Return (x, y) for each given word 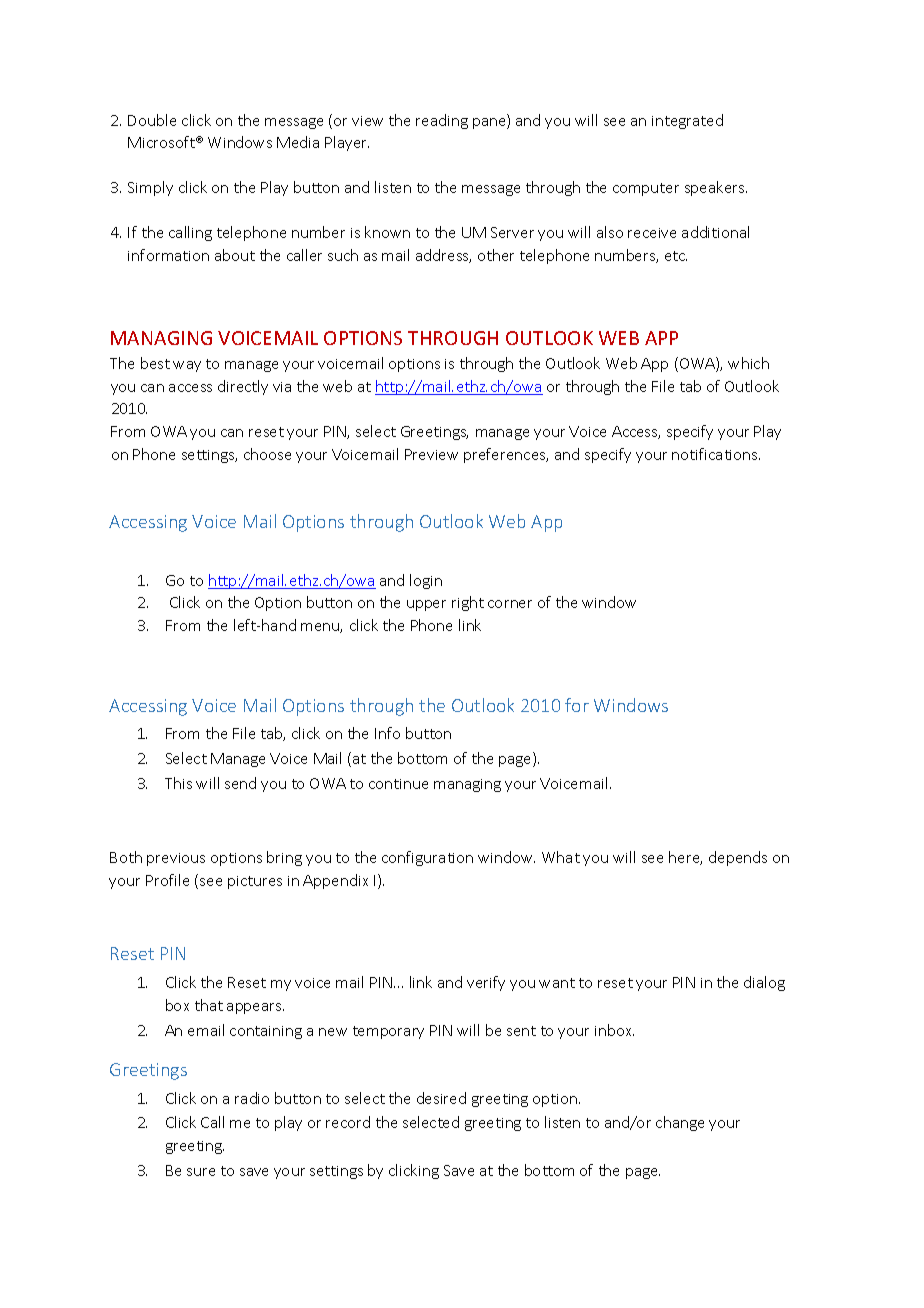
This (178, 783)
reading (442, 121)
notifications (716, 454)
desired (441, 1098)
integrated (687, 121)
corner (510, 604)
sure (201, 1172)
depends (738, 858)
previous (176, 859)
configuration (427, 858)
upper (426, 605)
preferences (506, 455)
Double (152, 120)
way (187, 366)
